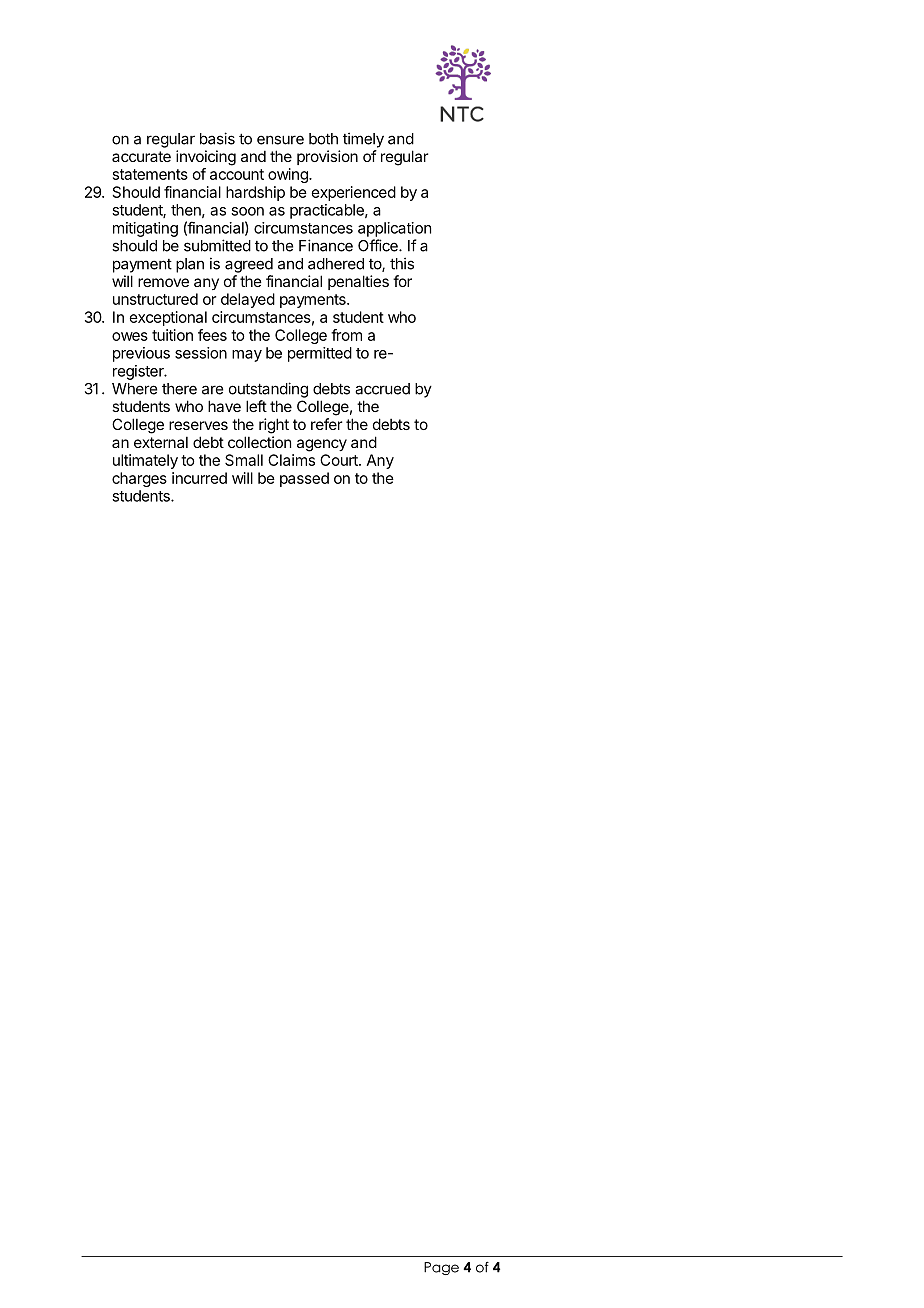 The image size is (924, 1308). What do you see at coordinates (394, 229) in the image?
I see `application` at bounding box center [394, 229].
